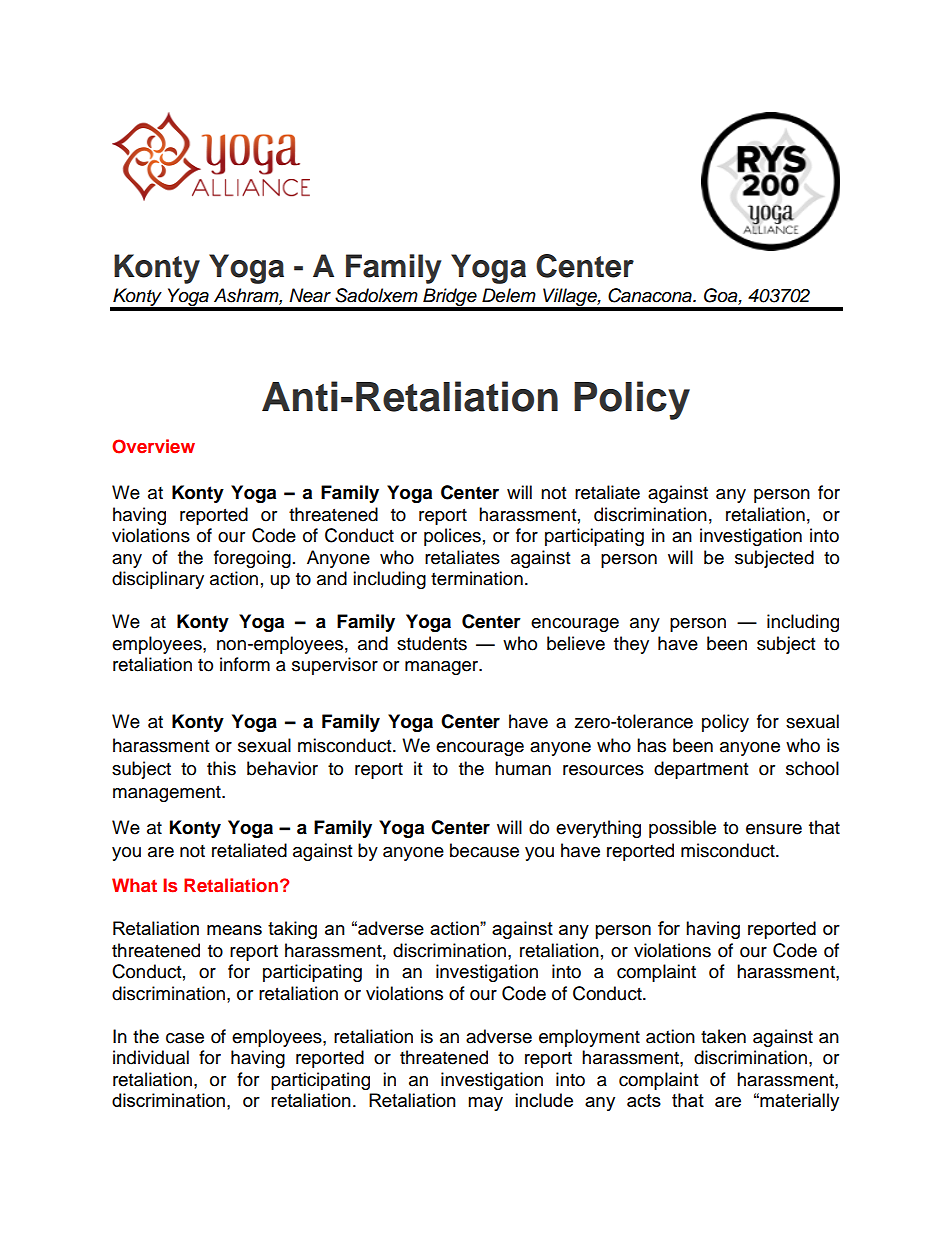  I want to click on has, so click(651, 745).
